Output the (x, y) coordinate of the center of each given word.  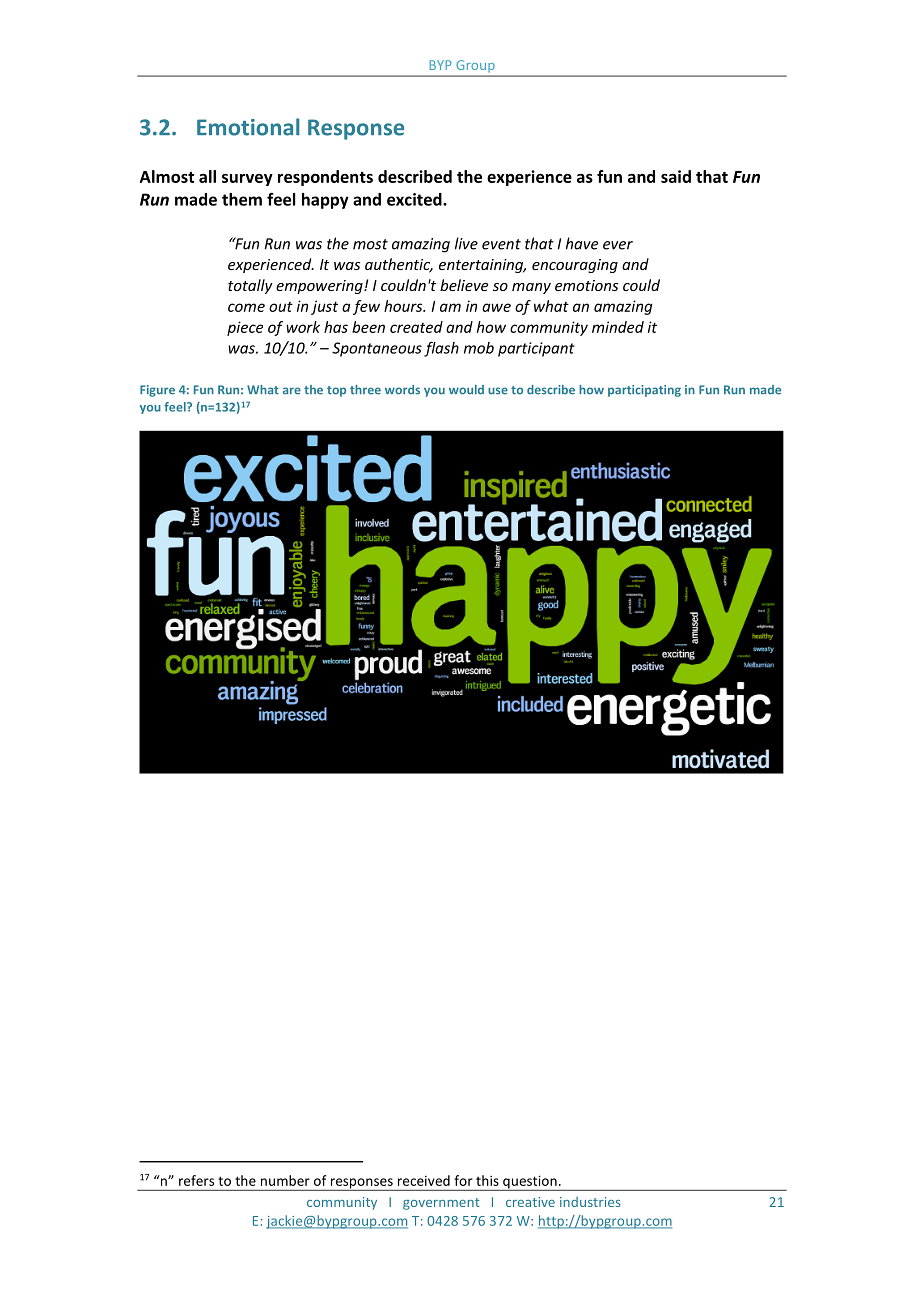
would (466, 390)
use (498, 391)
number (285, 1180)
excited (415, 199)
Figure (157, 391)
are (292, 391)
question (530, 1183)
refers (196, 1180)
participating (644, 391)
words (402, 390)
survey (247, 180)
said (676, 176)
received (424, 1180)
